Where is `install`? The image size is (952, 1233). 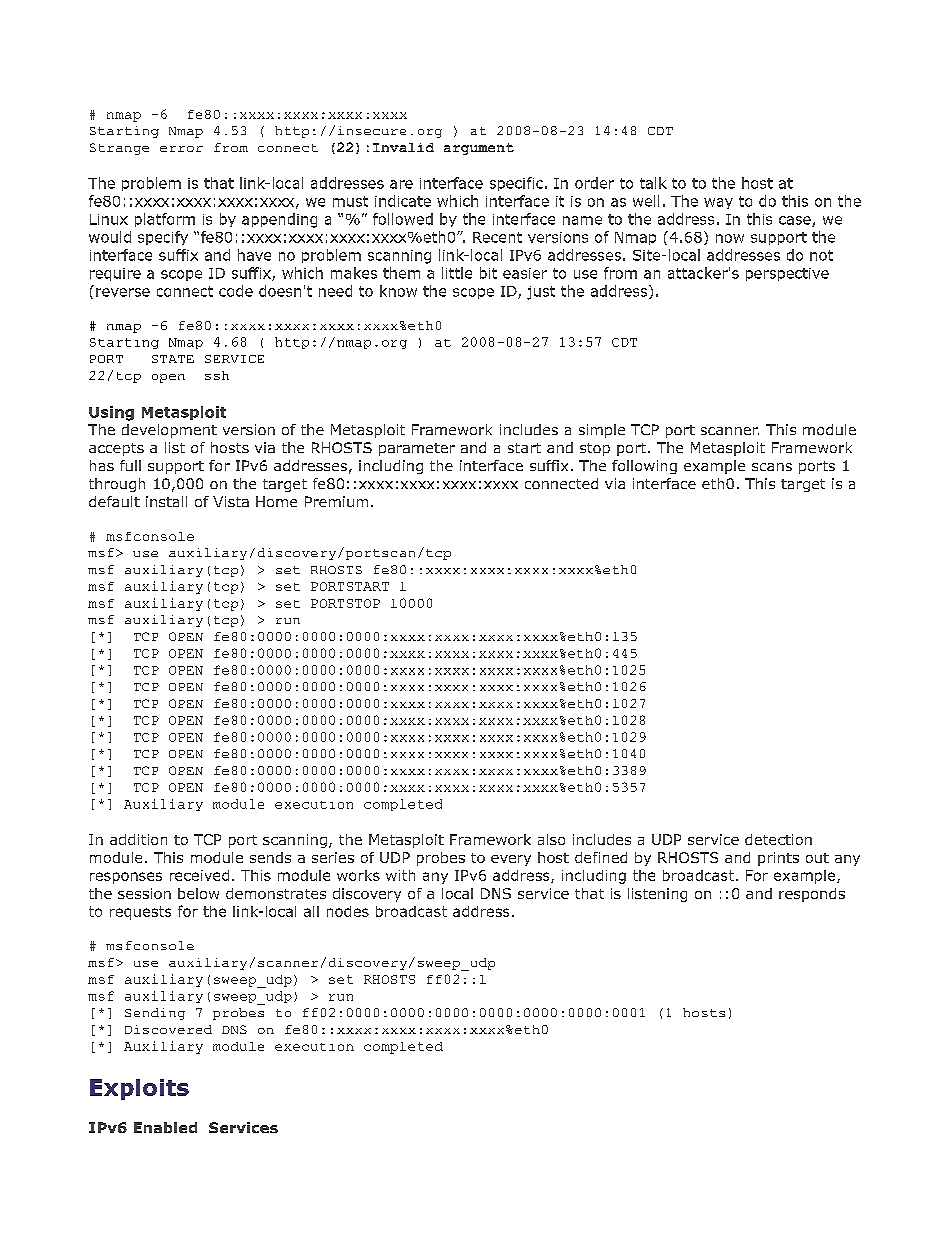
install is located at coordinates (166, 501).
